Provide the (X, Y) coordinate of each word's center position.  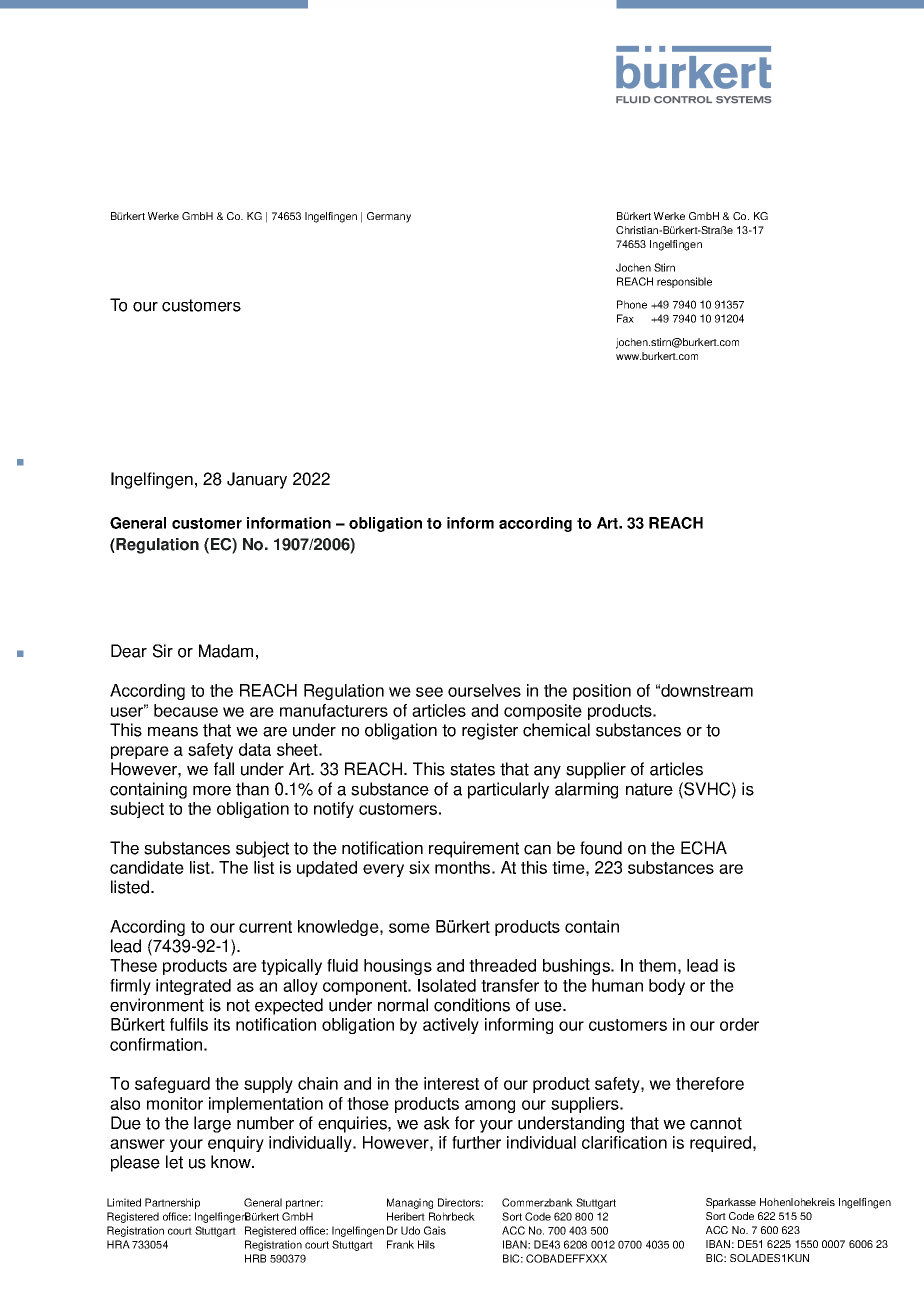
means (173, 732)
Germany (389, 217)
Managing (410, 1203)
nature (649, 789)
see (429, 692)
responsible (684, 282)
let (174, 1162)
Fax (625, 318)
